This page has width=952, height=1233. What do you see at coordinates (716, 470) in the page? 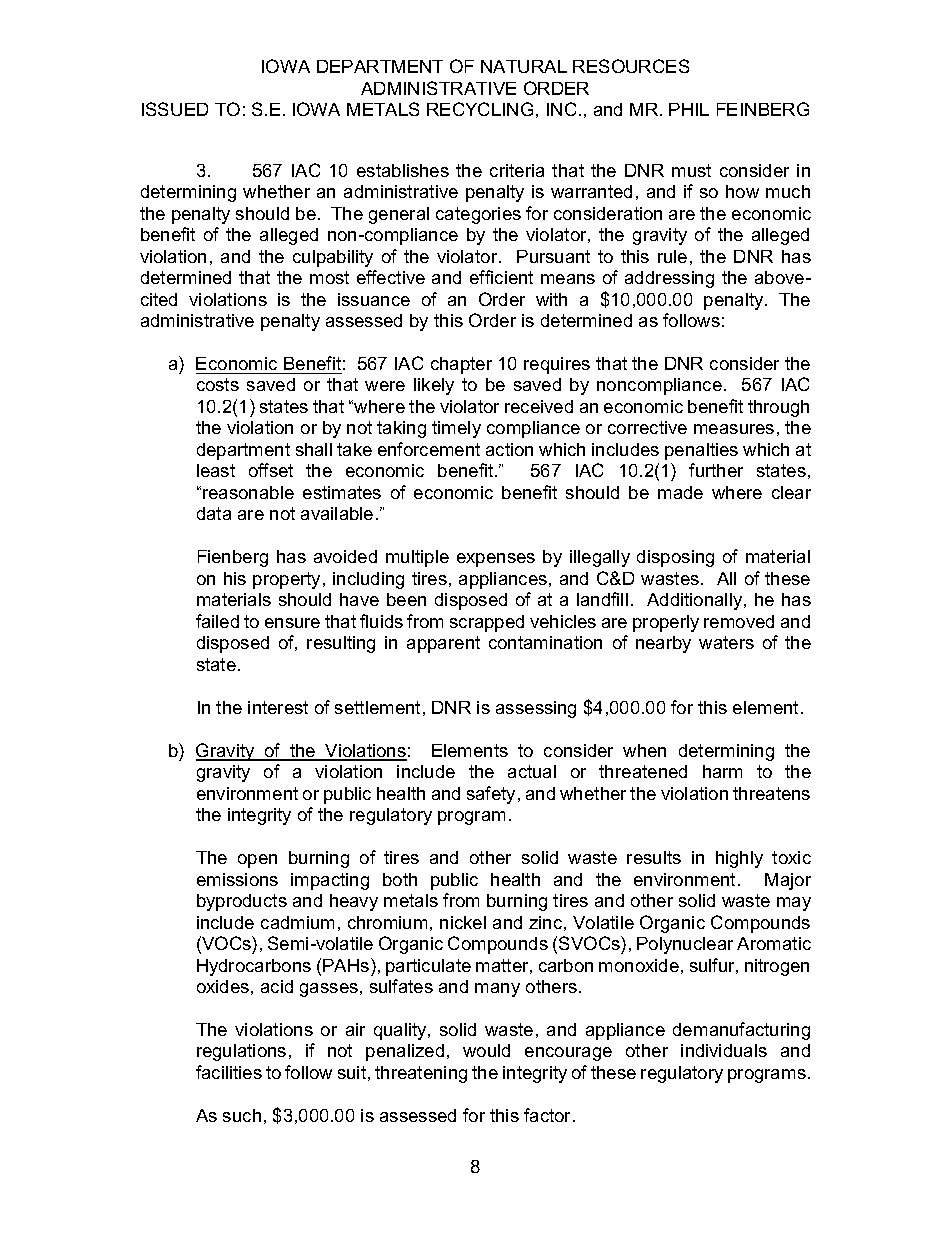
I see `further` at bounding box center [716, 470].
